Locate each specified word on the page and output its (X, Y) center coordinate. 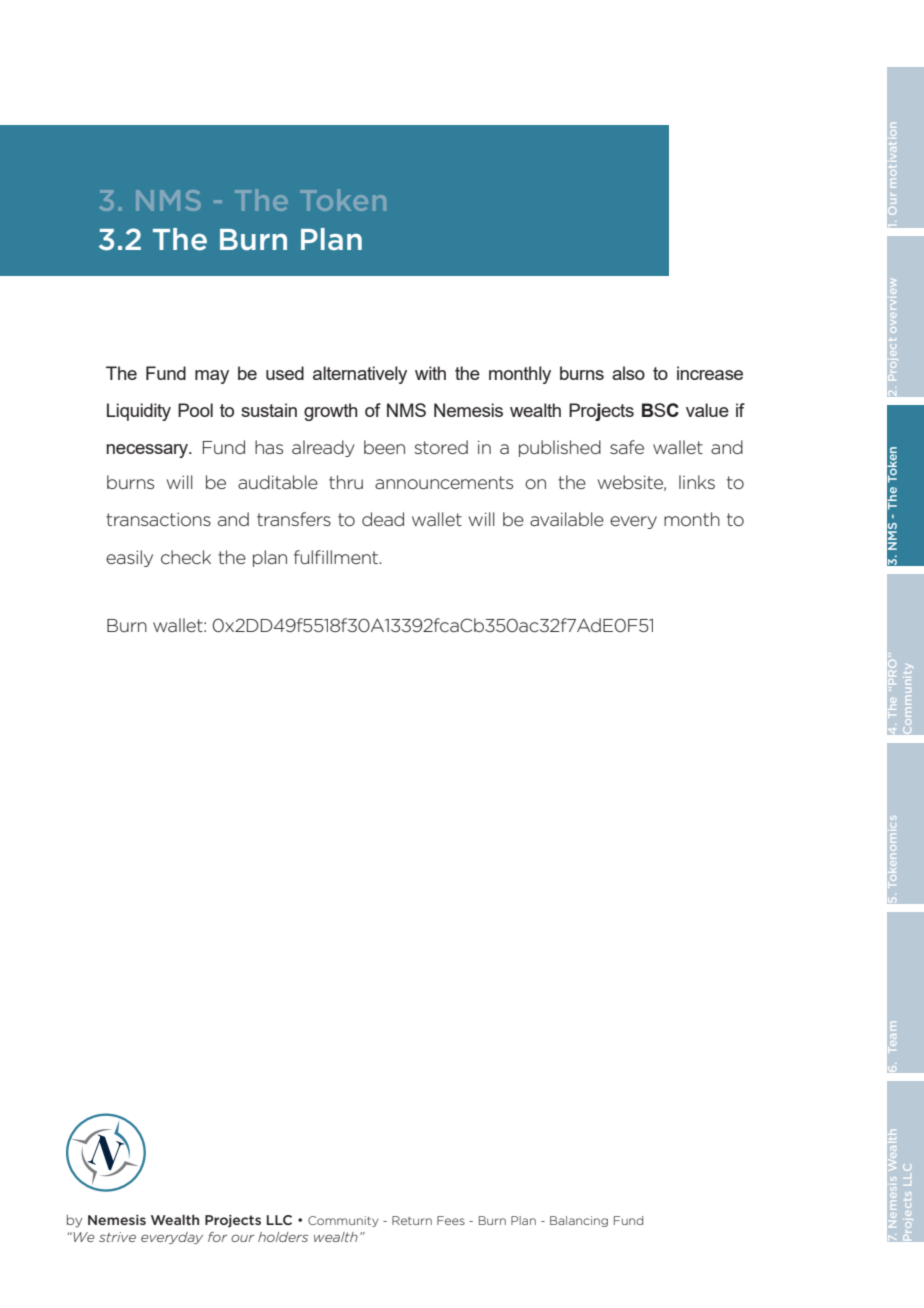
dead (383, 519)
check (186, 557)
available (567, 519)
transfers (294, 519)
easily (129, 558)
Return (412, 1220)
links (697, 482)
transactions (158, 519)
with (430, 373)
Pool (195, 410)
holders (283, 1237)
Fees (451, 1220)
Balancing (579, 1221)
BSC (660, 410)
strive (117, 1237)
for (217, 1237)
